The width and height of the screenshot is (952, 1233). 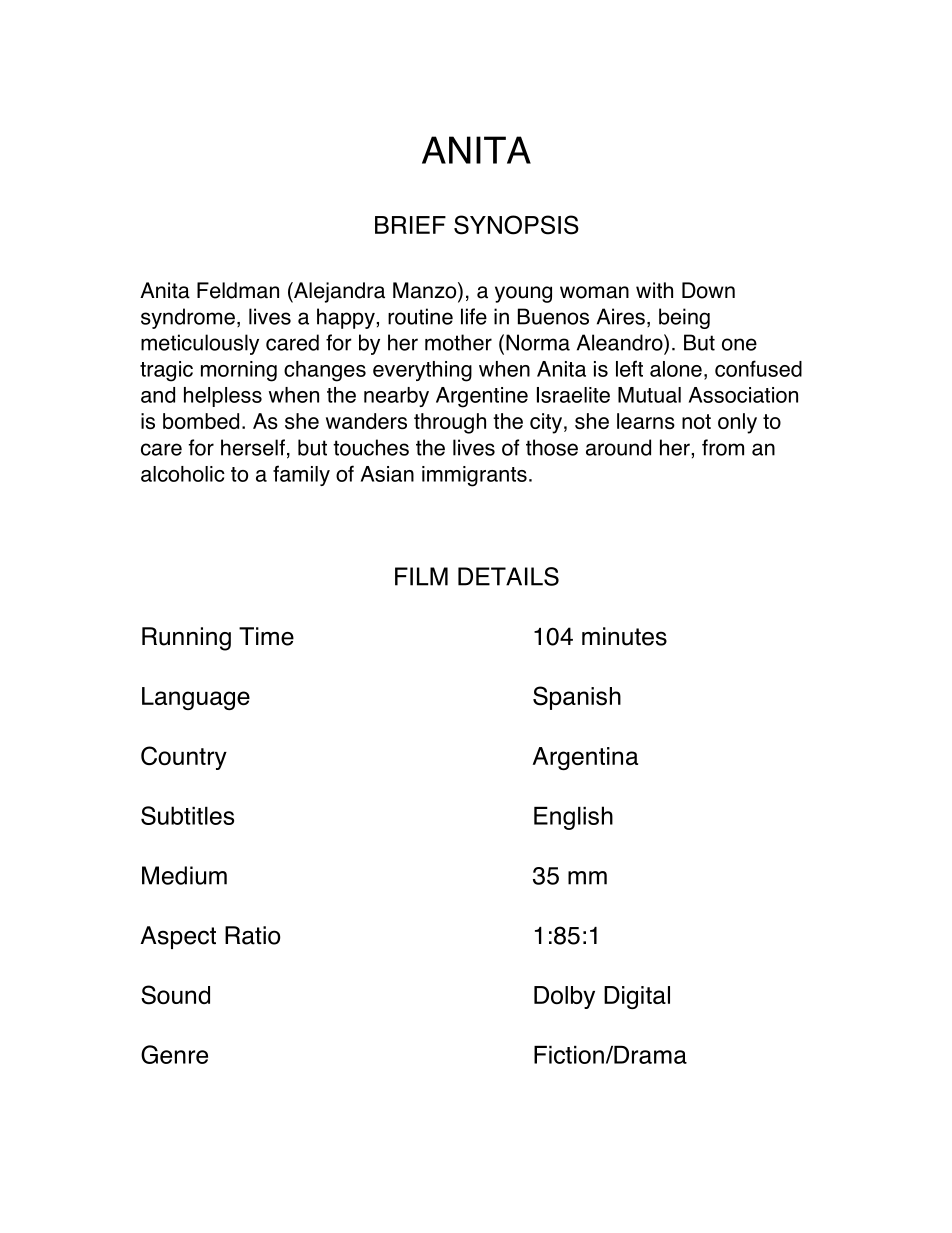 What do you see at coordinates (174, 1054) in the screenshot?
I see `Genre` at bounding box center [174, 1054].
